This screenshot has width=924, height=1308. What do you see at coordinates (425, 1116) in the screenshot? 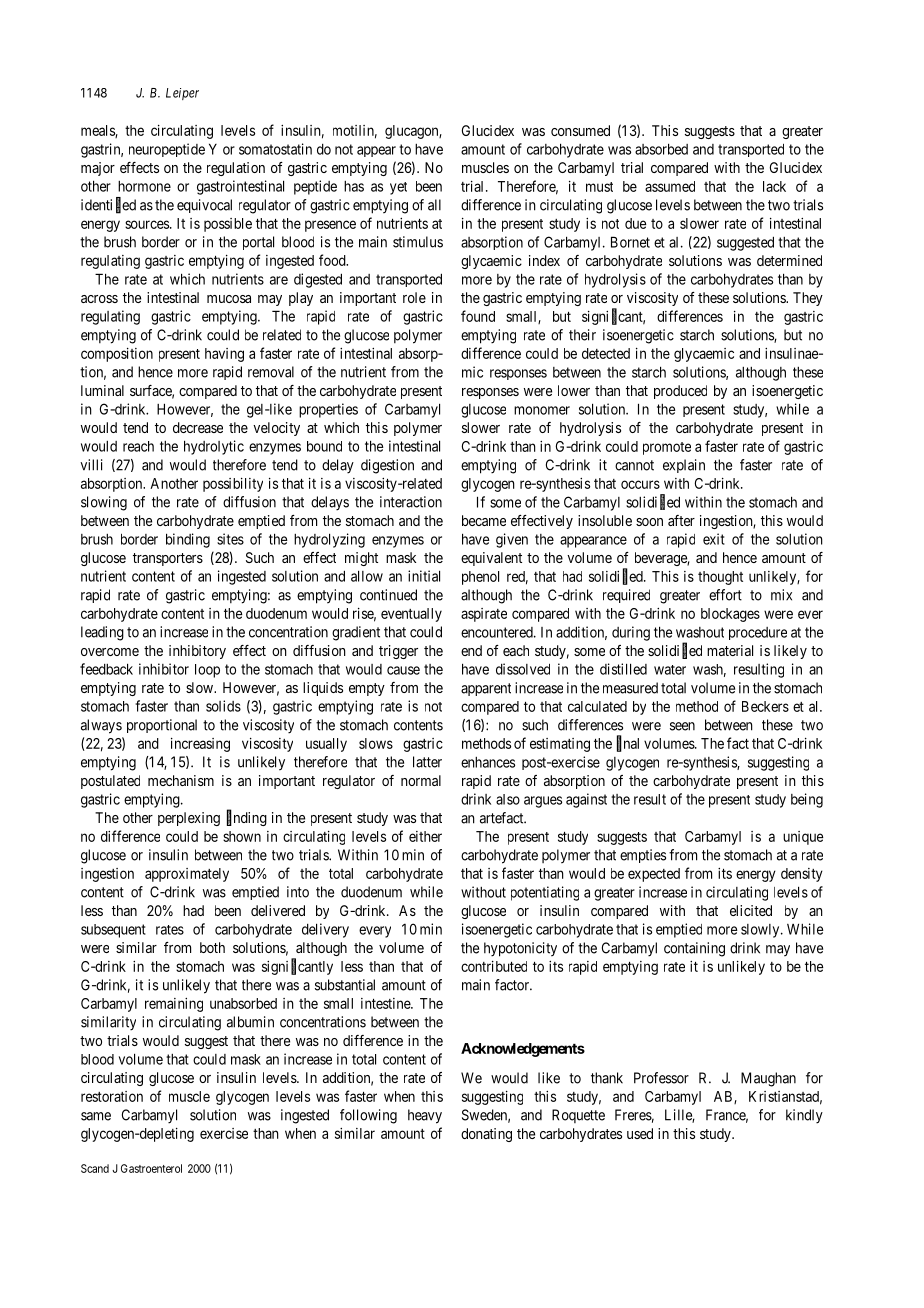
I see `heavy` at bounding box center [425, 1116].
